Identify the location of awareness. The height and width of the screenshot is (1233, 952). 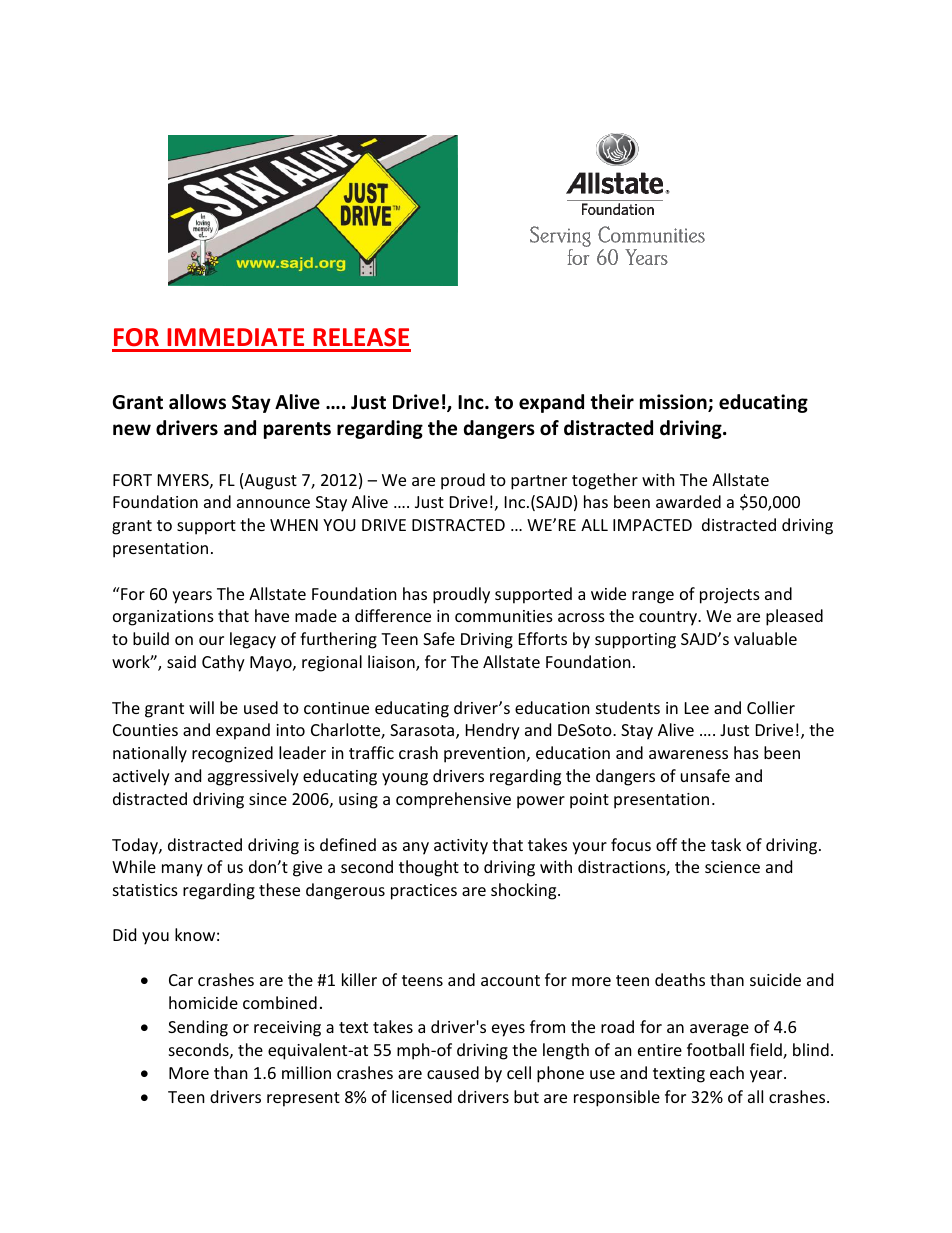
(688, 754).
